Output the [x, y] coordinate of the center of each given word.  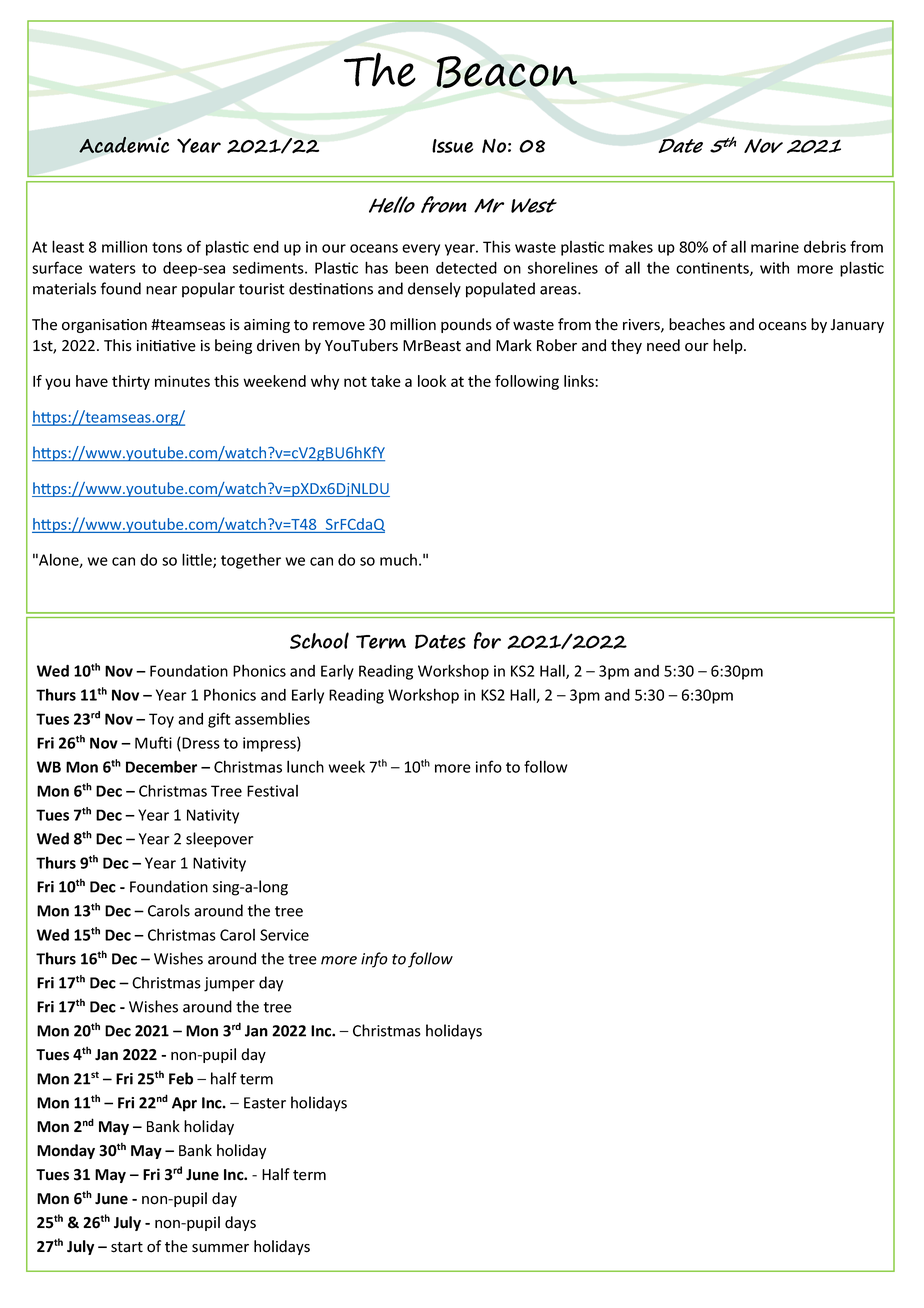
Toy [161, 720]
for [487, 640]
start [127, 1247]
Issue [452, 146]
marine [775, 247]
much [398, 560]
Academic [124, 145]
